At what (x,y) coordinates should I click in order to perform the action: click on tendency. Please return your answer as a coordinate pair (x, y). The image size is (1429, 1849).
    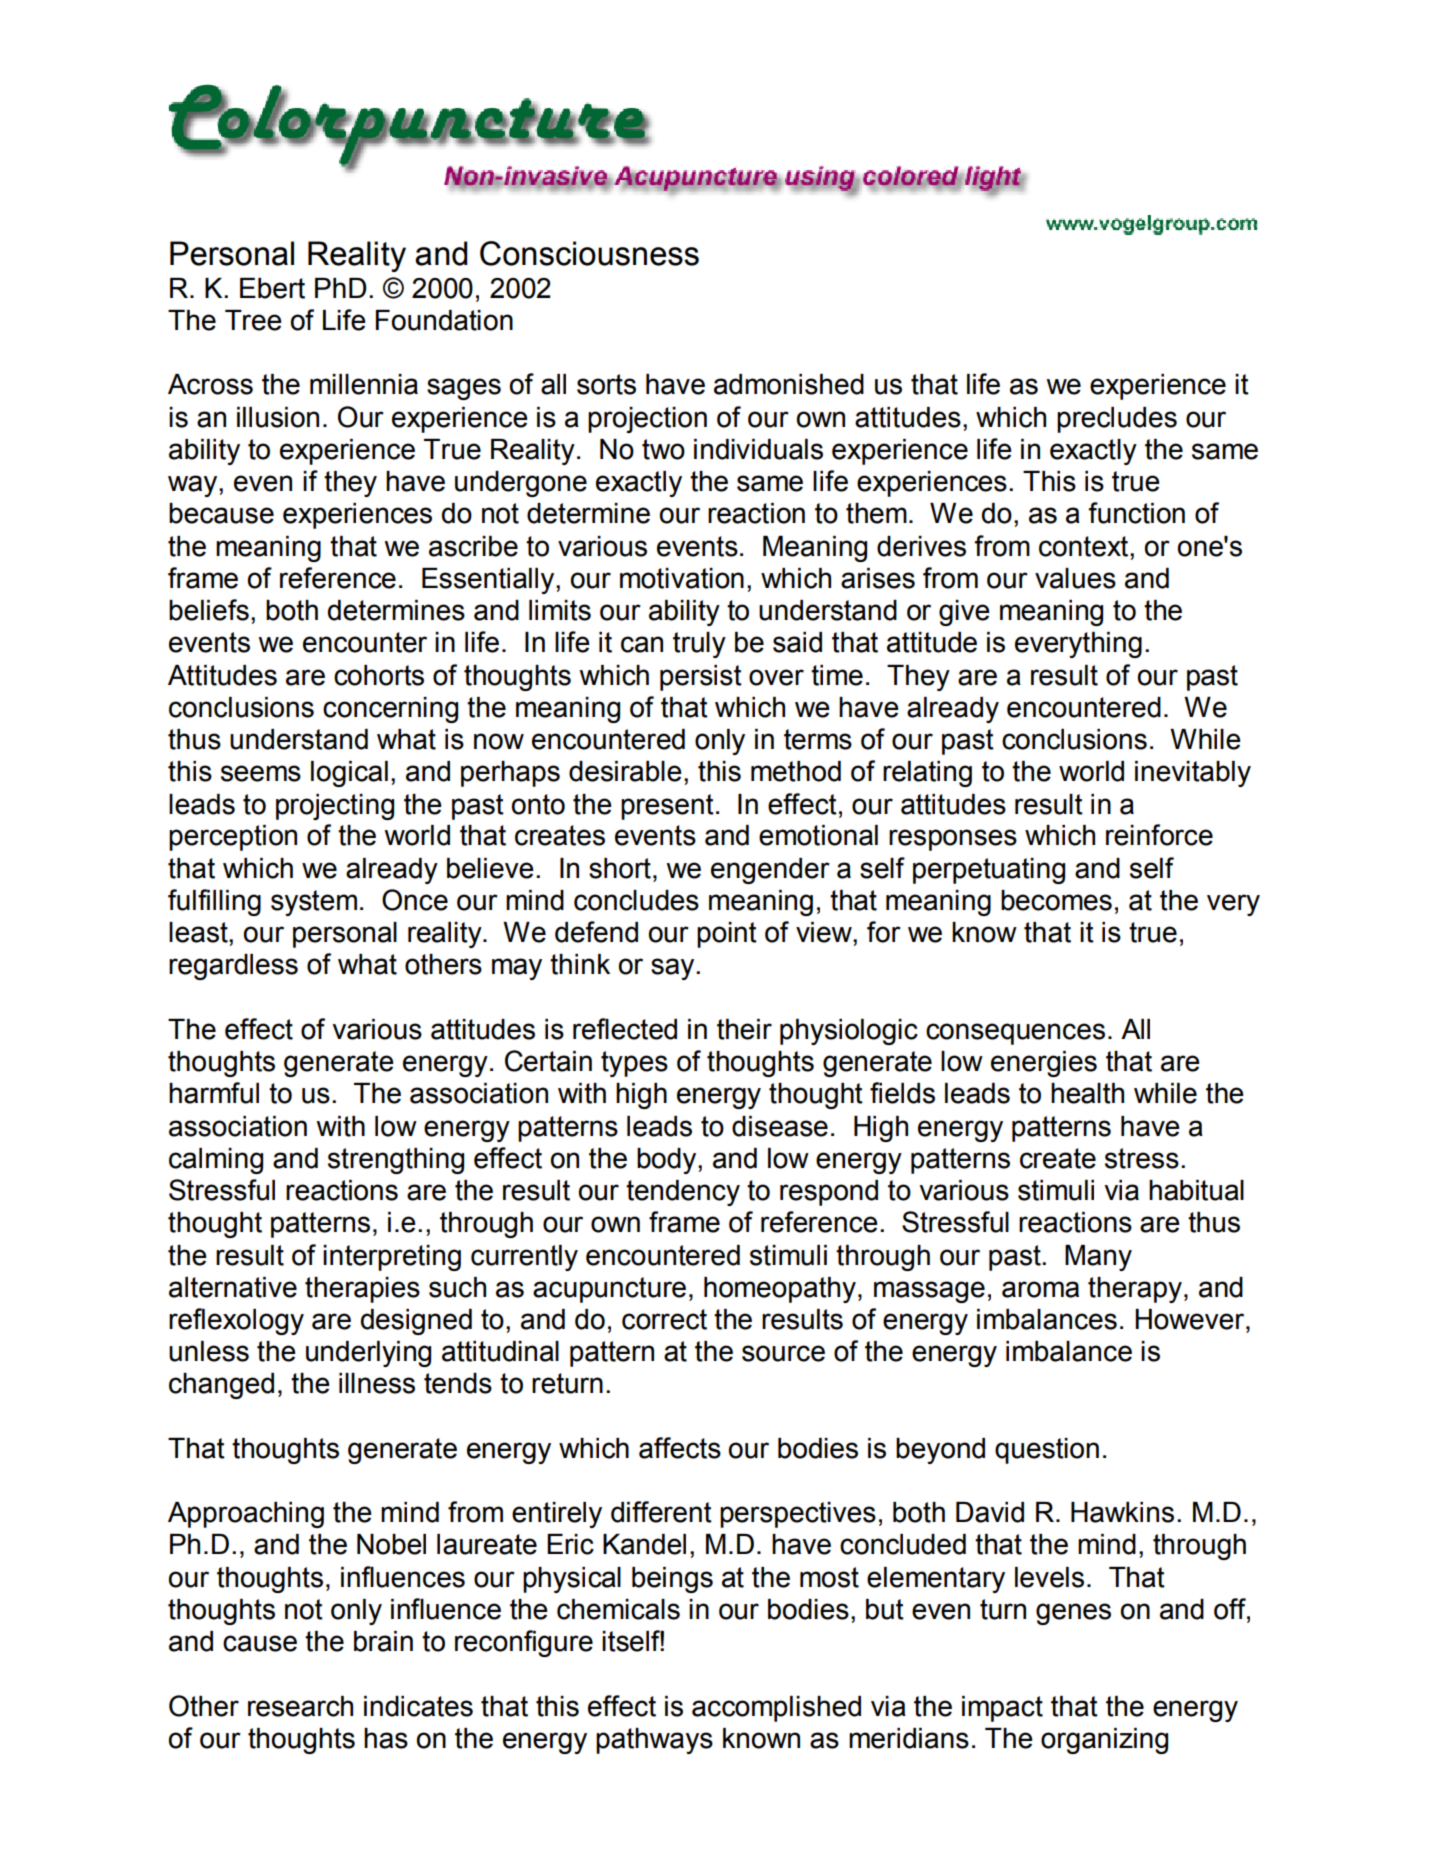
    Looking at the image, I should click on (683, 1193).
